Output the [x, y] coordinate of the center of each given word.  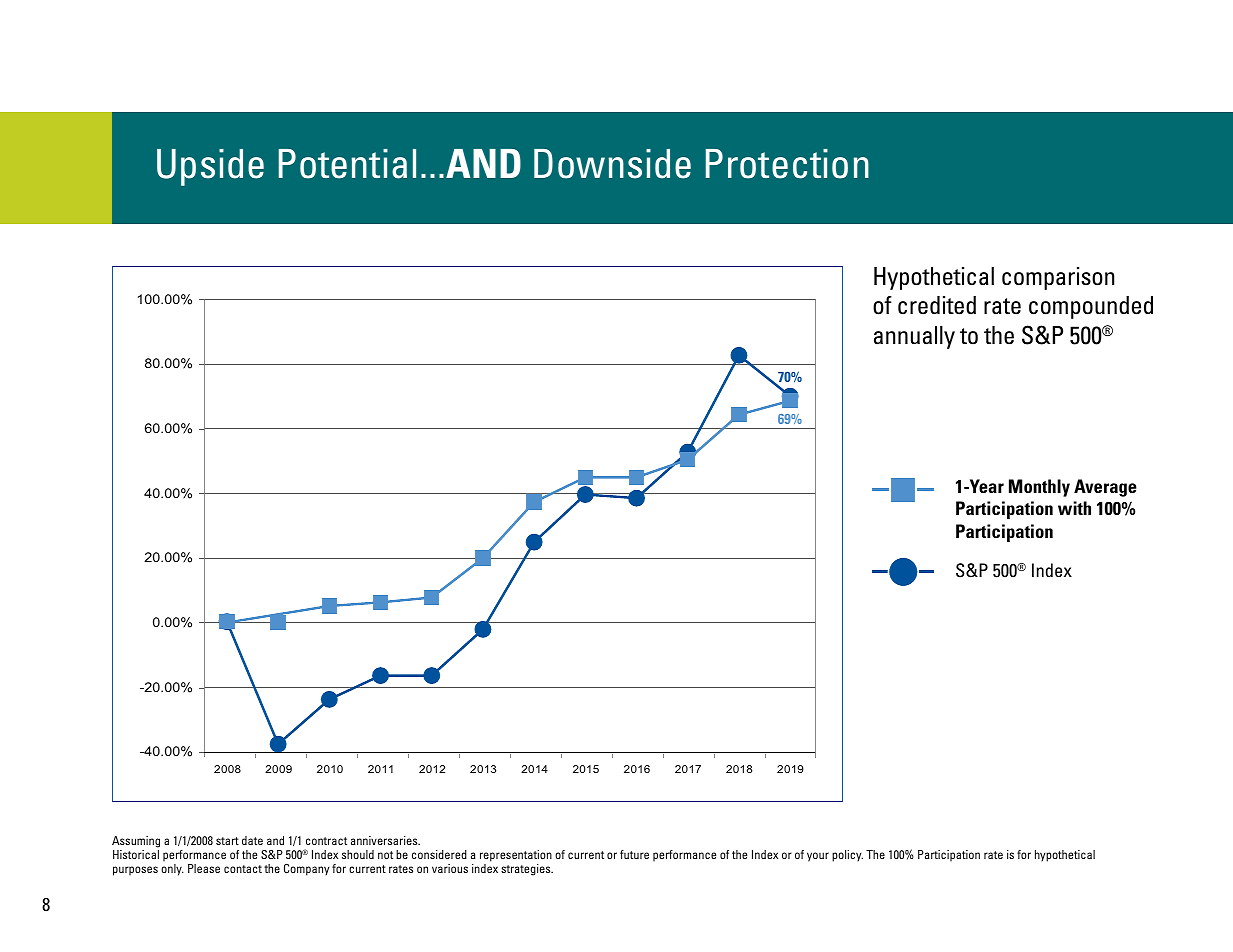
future [634, 854]
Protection [787, 164]
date [252, 840]
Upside [210, 167]
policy [847, 856]
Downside [612, 164]
